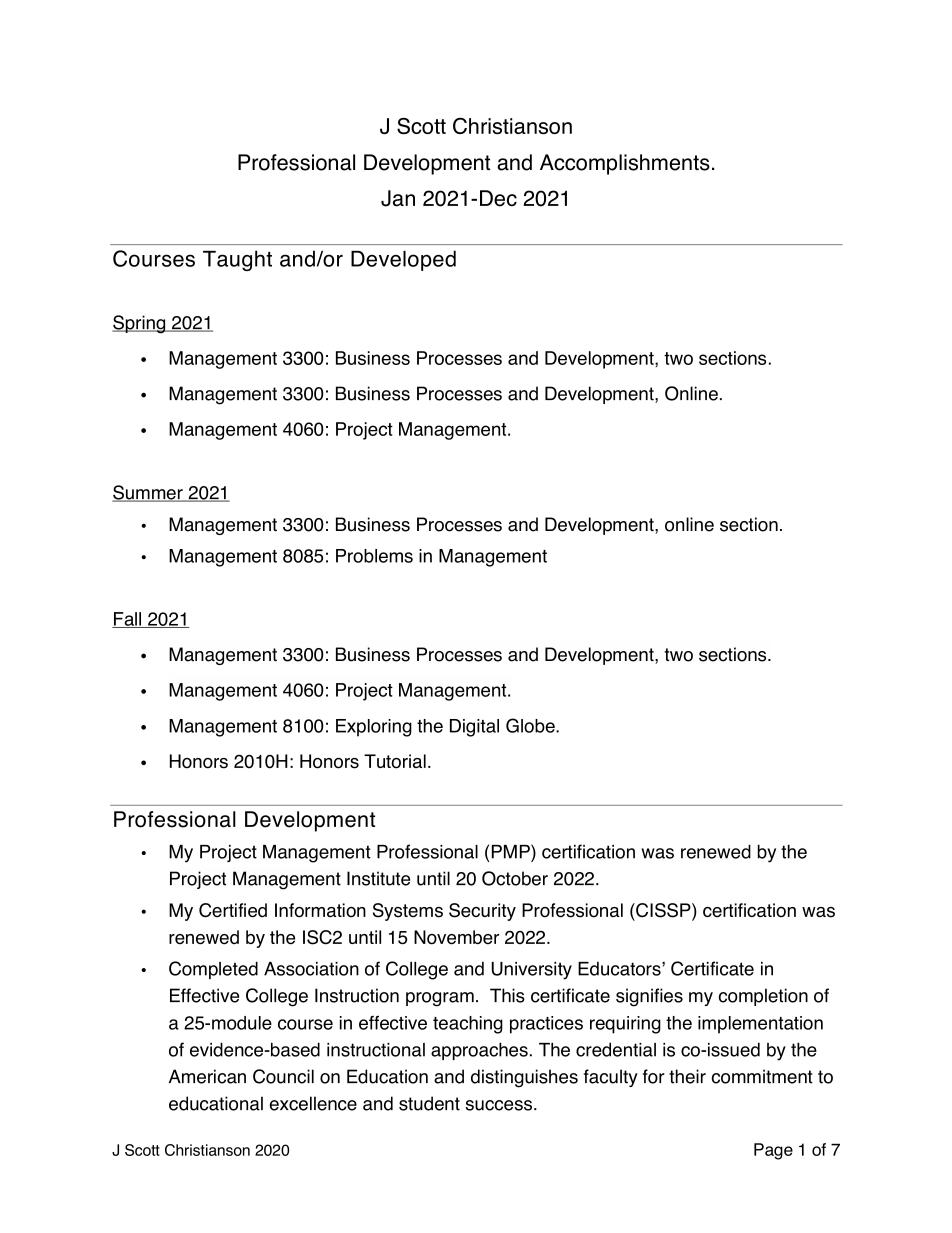 This screenshot has width=952, height=1233. What do you see at coordinates (482, 912) in the screenshot?
I see `Security` at bounding box center [482, 912].
